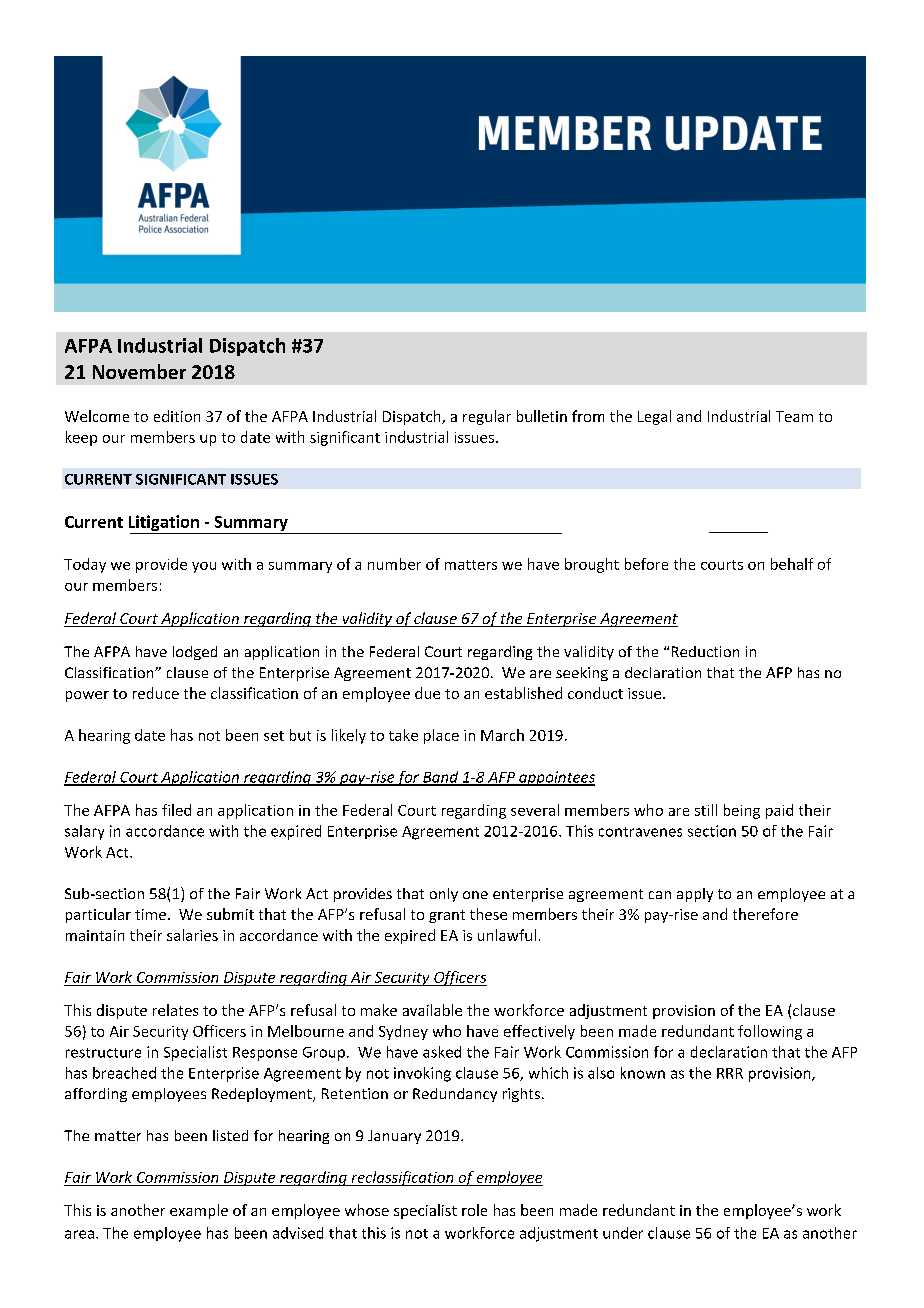  I want to click on filed, so click(176, 810).
